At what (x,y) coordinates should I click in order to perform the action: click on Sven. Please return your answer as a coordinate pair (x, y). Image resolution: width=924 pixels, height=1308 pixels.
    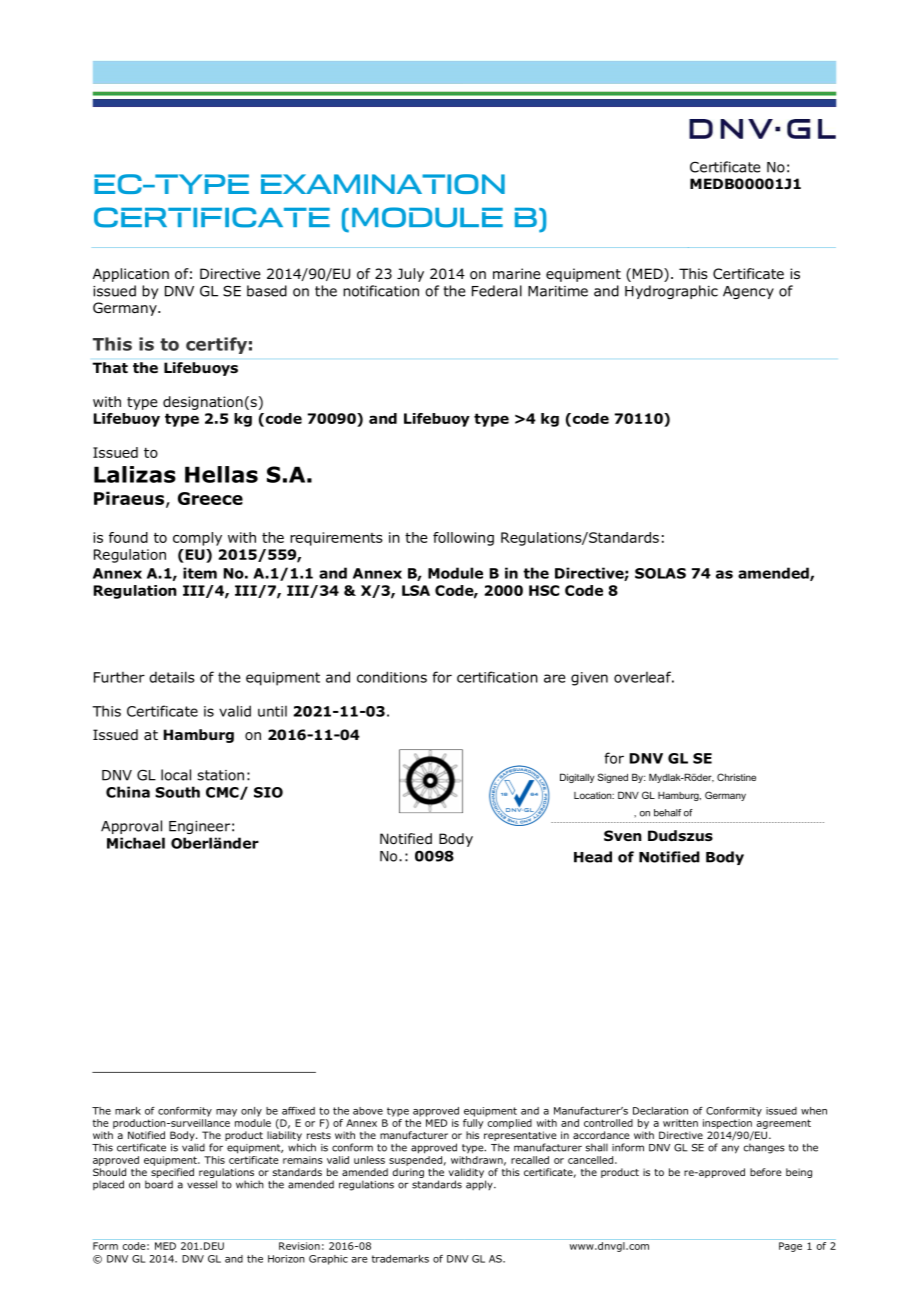
    Looking at the image, I should click on (623, 835).
